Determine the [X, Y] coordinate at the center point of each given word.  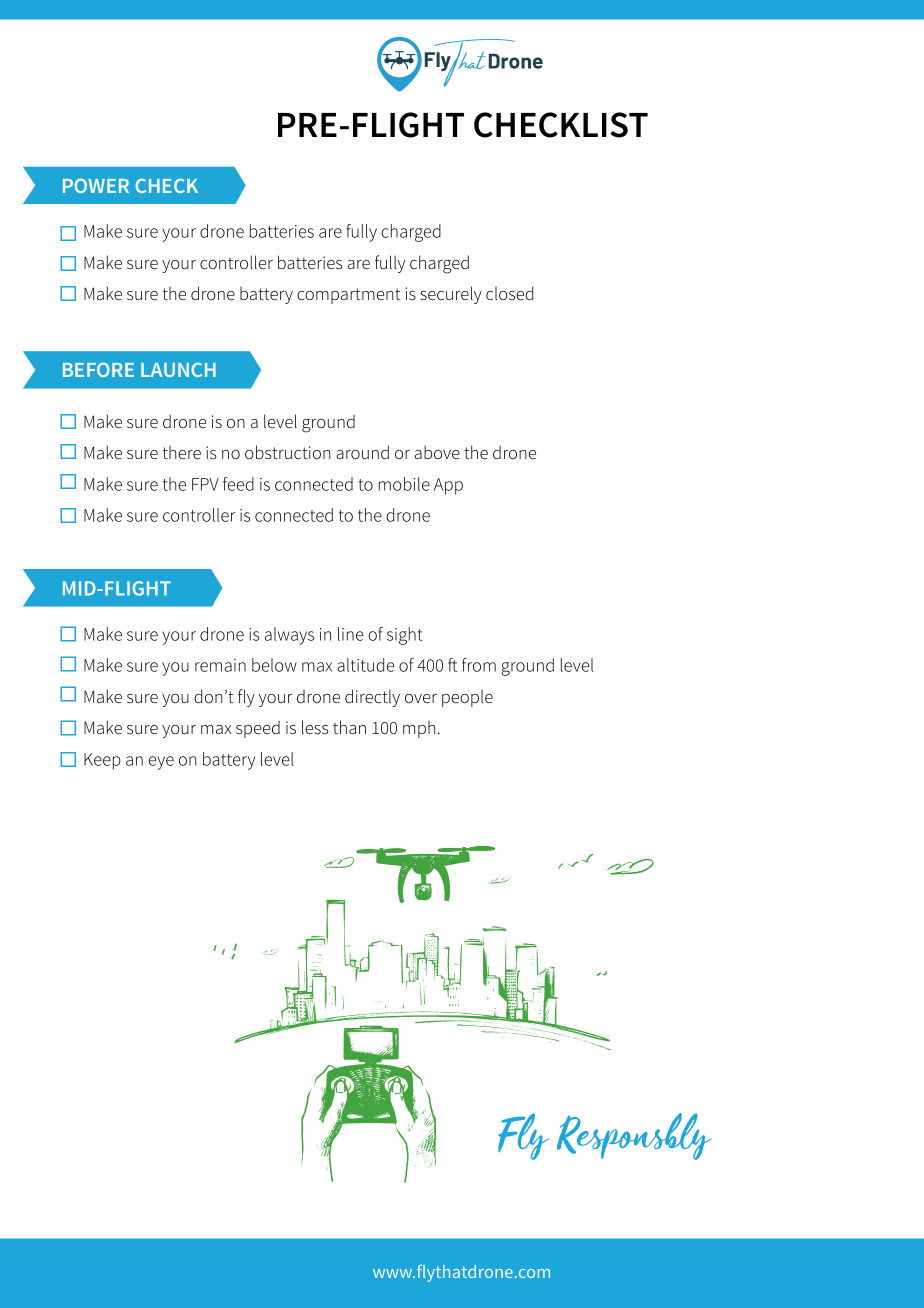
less [315, 727]
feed [238, 484]
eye [161, 763]
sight [405, 636]
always [289, 636]
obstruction [288, 452]
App [448, 486]
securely [451, 295]
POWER [96, 185]
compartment [348, 296]
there [181, 453]
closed [509, 293]
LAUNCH [178, 369]
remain [220, 665]
